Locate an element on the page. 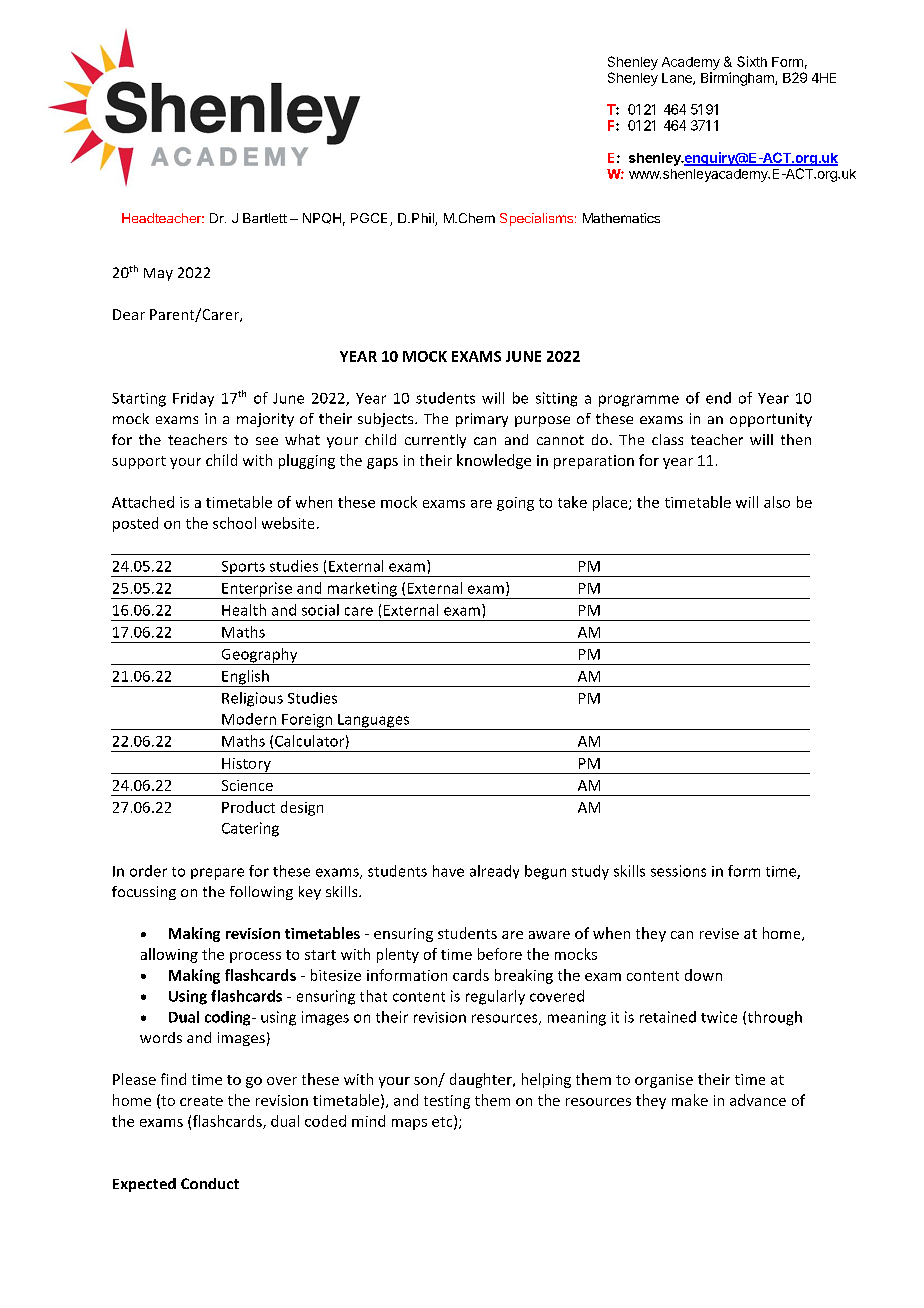  currently is located at coordinates (435, 441).
